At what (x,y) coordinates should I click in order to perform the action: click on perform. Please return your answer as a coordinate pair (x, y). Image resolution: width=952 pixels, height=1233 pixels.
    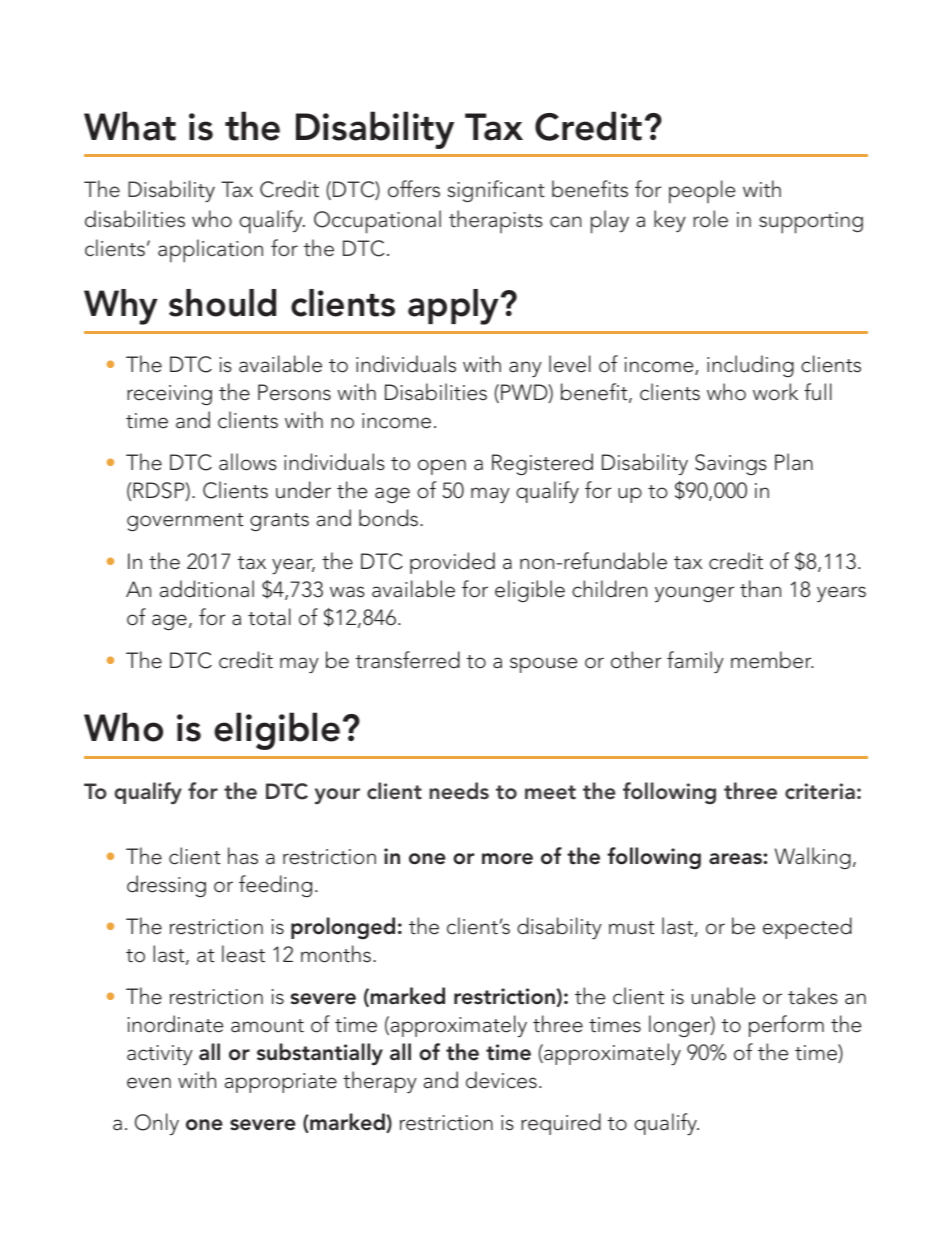
    Looking at the image, I should click on (786, 1026).
